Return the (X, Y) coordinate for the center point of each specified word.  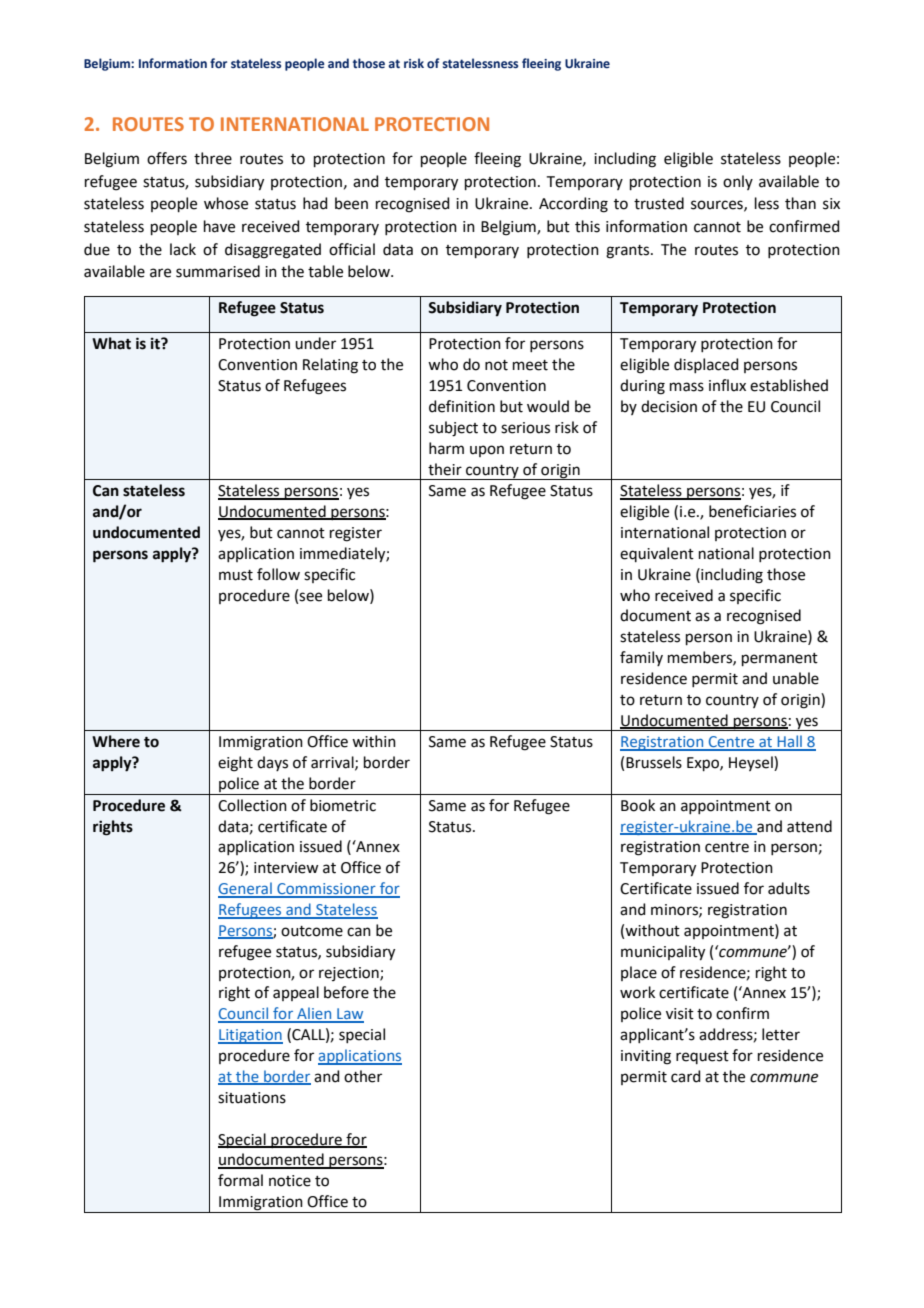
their (445, 469)
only (738, 182)
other (363, 1076)
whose (226, 203)
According (573, 205)
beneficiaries (752, 511)
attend (809, 826)
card (686, 1076)
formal (240, 1180)
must (236, 575)
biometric (343, 805)
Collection (252, 805)
